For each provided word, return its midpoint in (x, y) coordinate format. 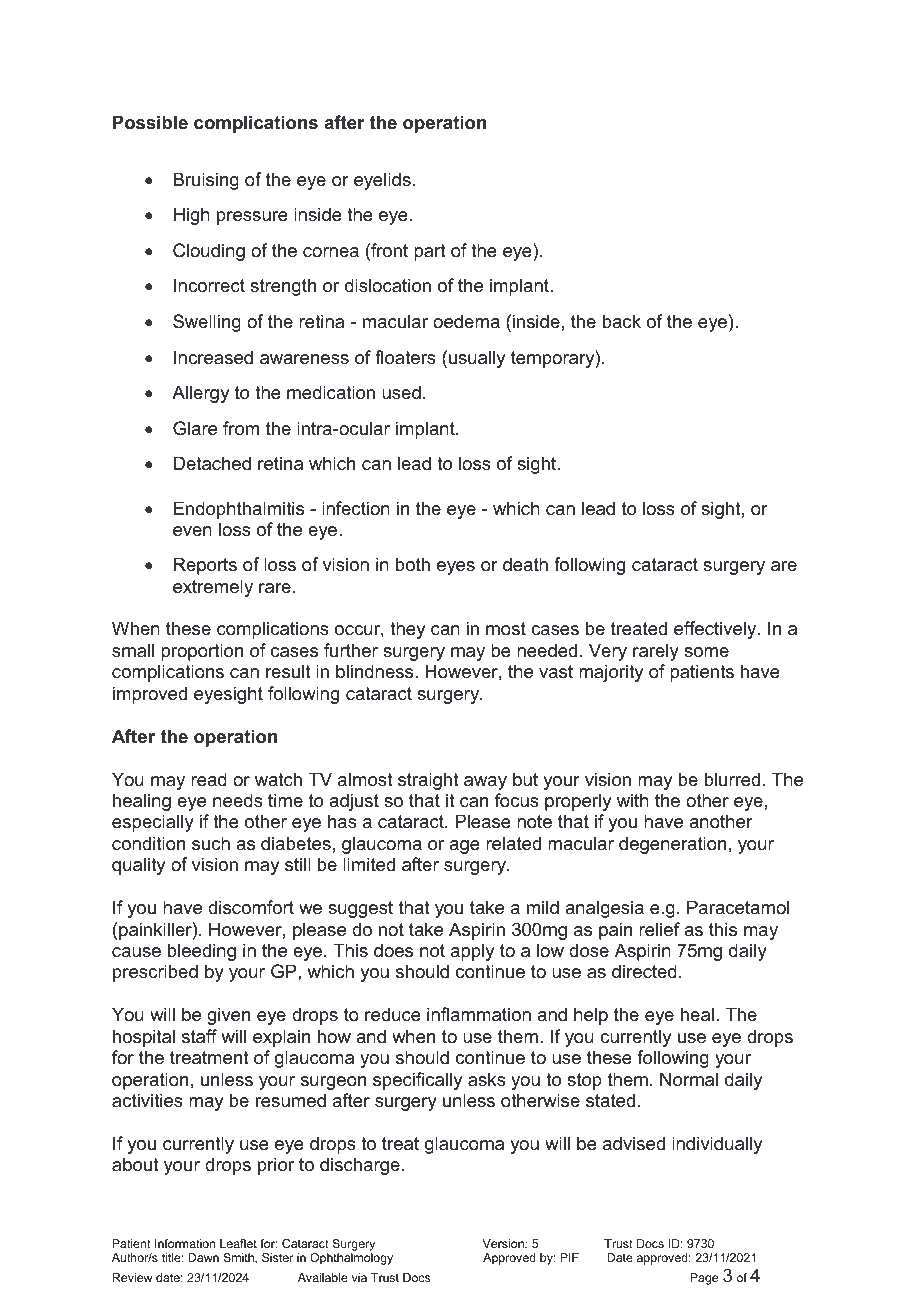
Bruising (206, 181)
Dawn (203, 1257)
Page (704, 1279)
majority (611, 673)
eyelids (382, 181)
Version (504, 1243)
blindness (376, 671)
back (622, 321)
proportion (202, 652)
